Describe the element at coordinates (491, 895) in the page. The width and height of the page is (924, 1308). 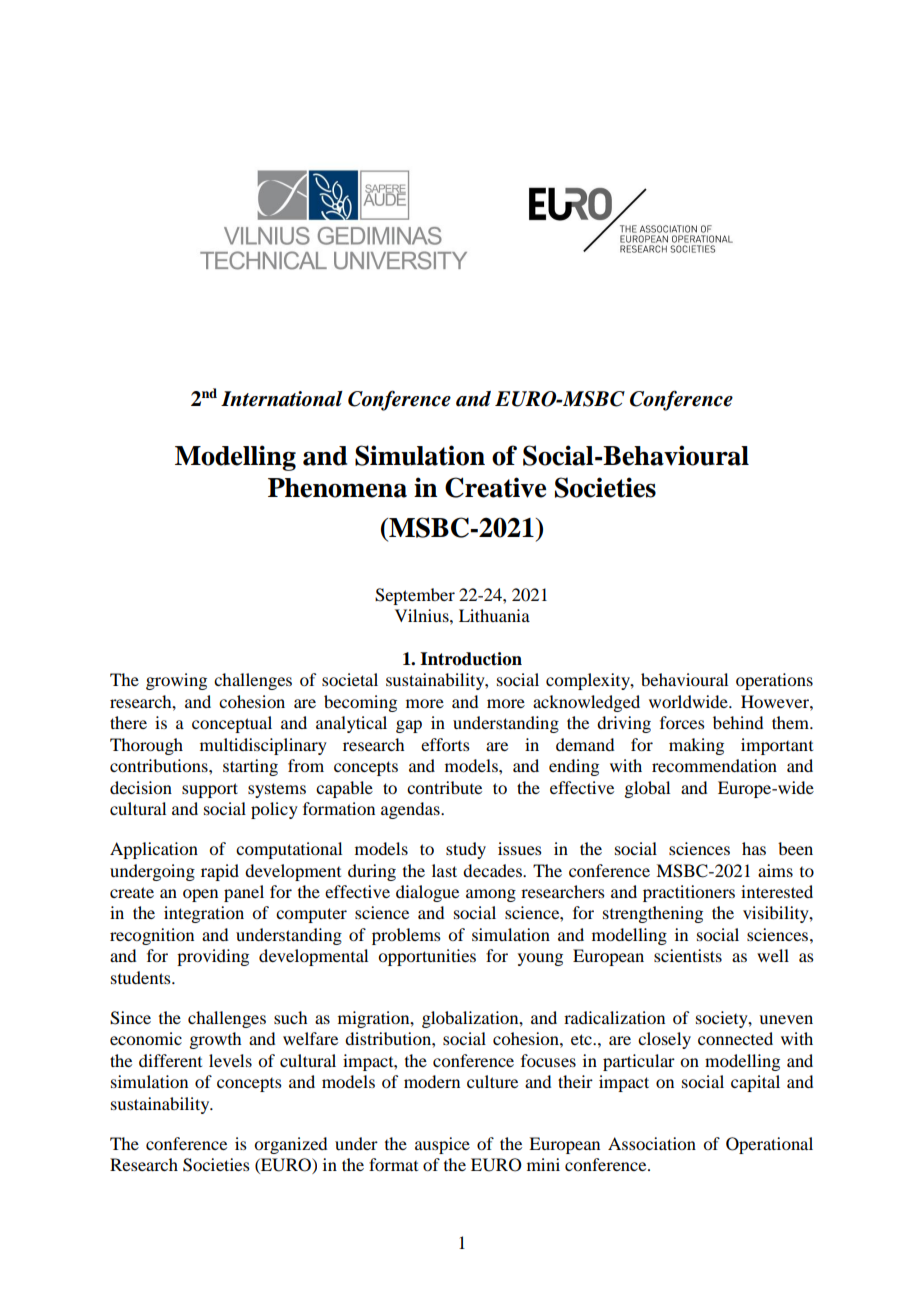
I see `among` at that location.
